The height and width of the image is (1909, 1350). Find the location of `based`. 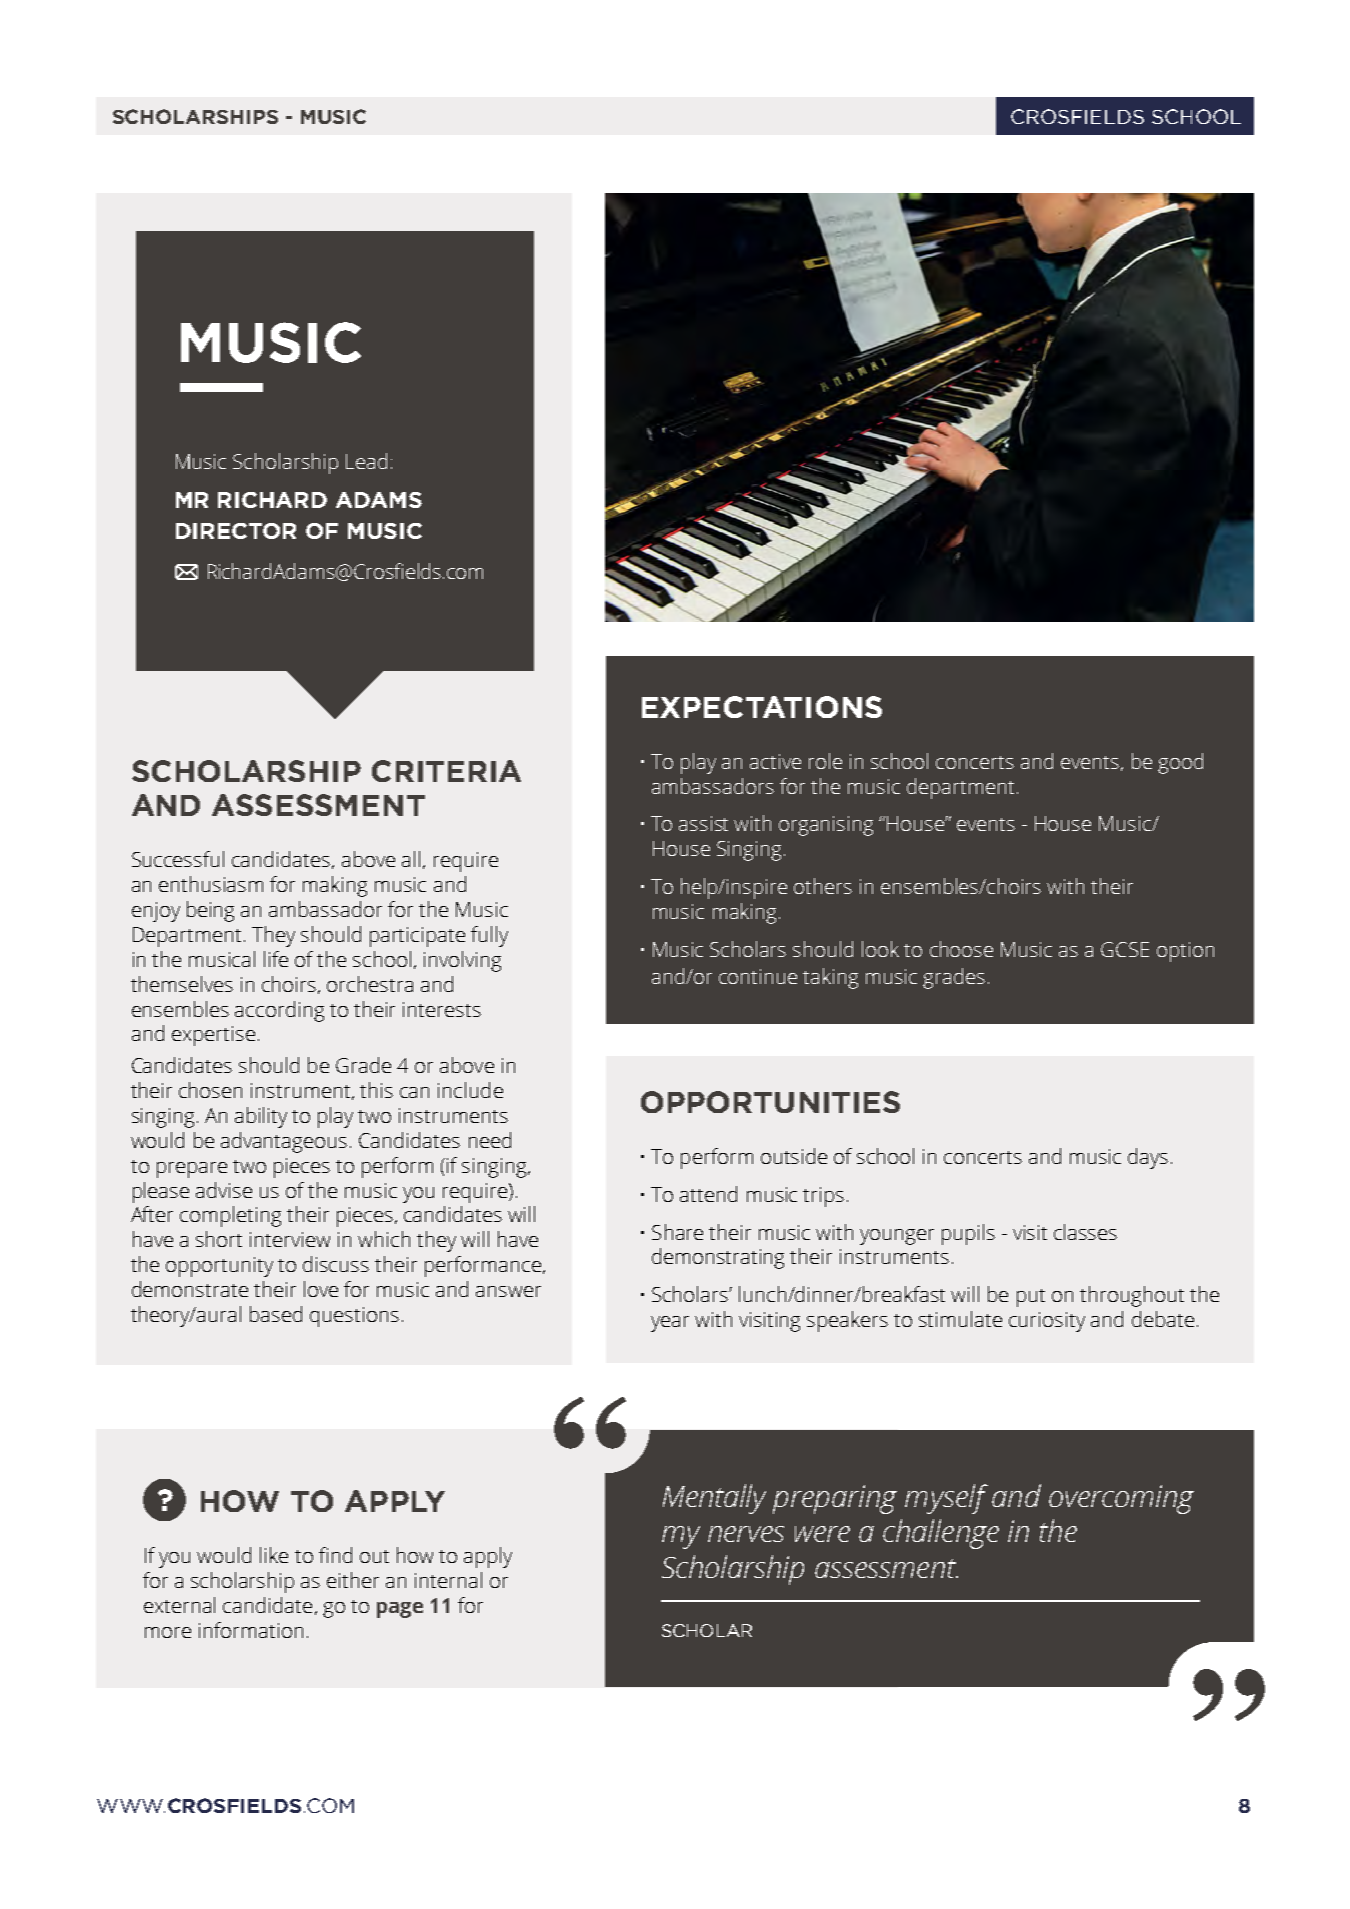

based is located at coordinates (276, 1314).
